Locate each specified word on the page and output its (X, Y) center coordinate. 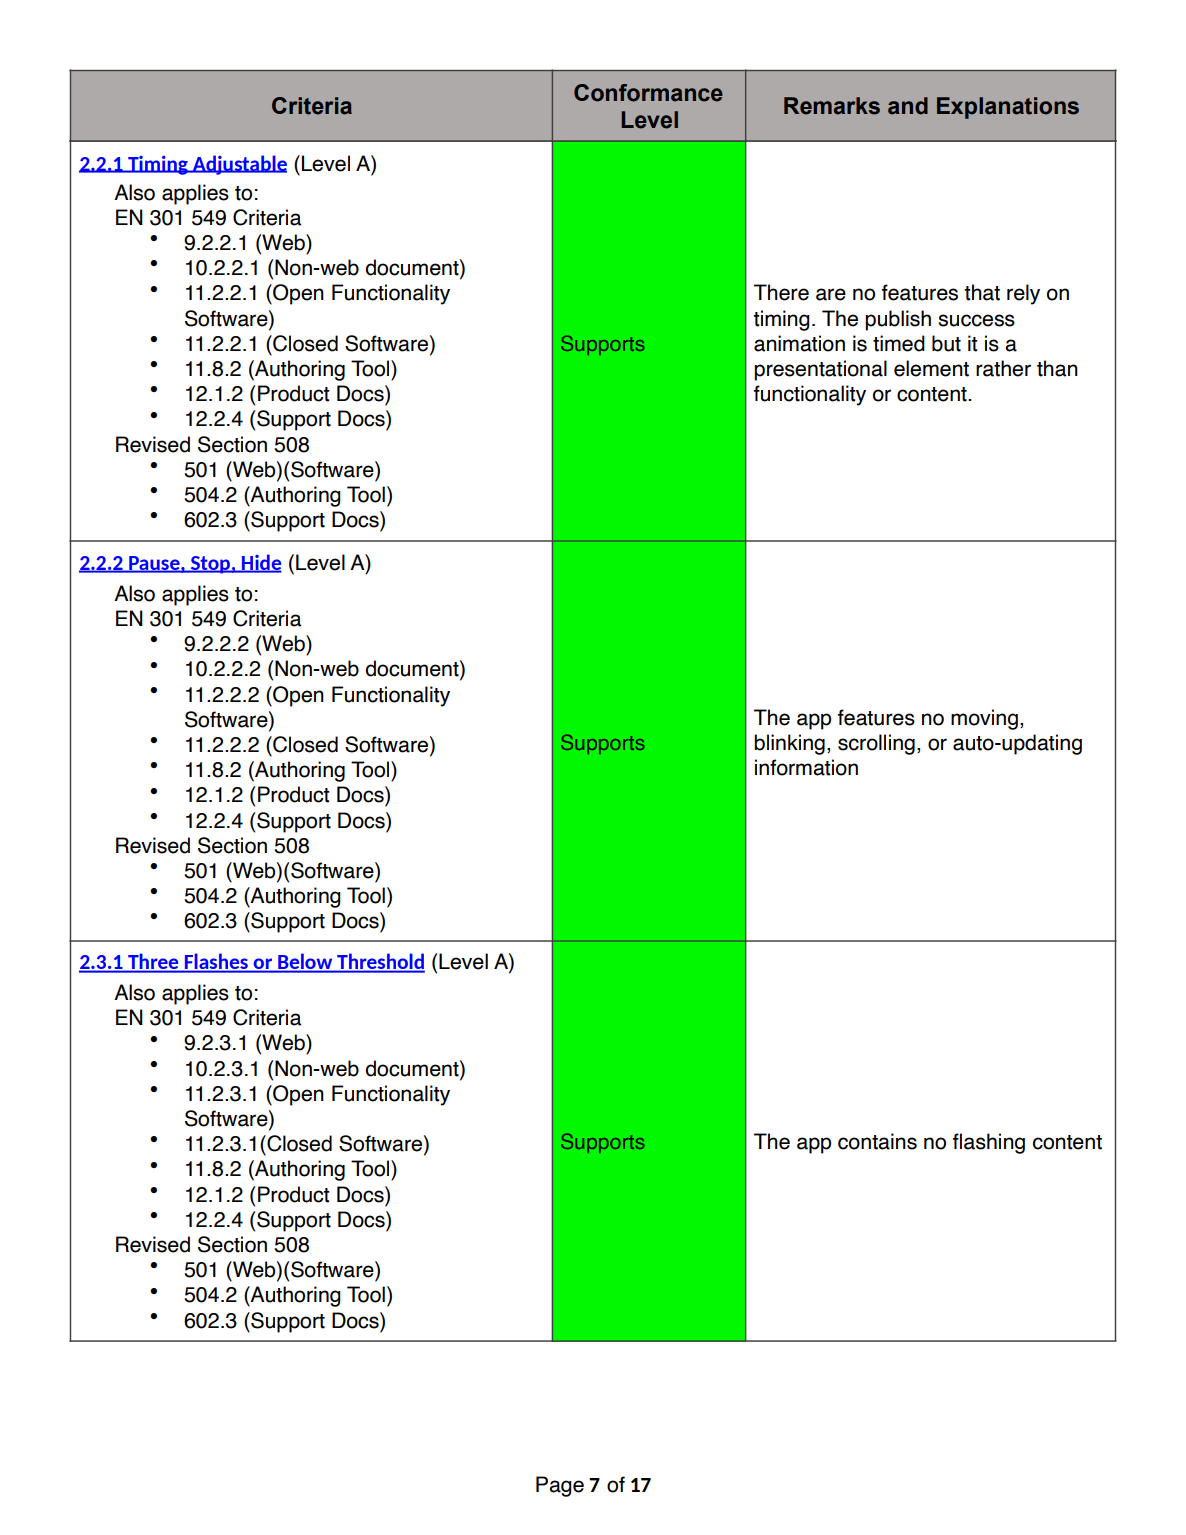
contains (877, 1141)
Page (560, 1486)
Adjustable (238, 165)
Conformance (648, 93)
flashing (989, 1143)
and (908, 106)
